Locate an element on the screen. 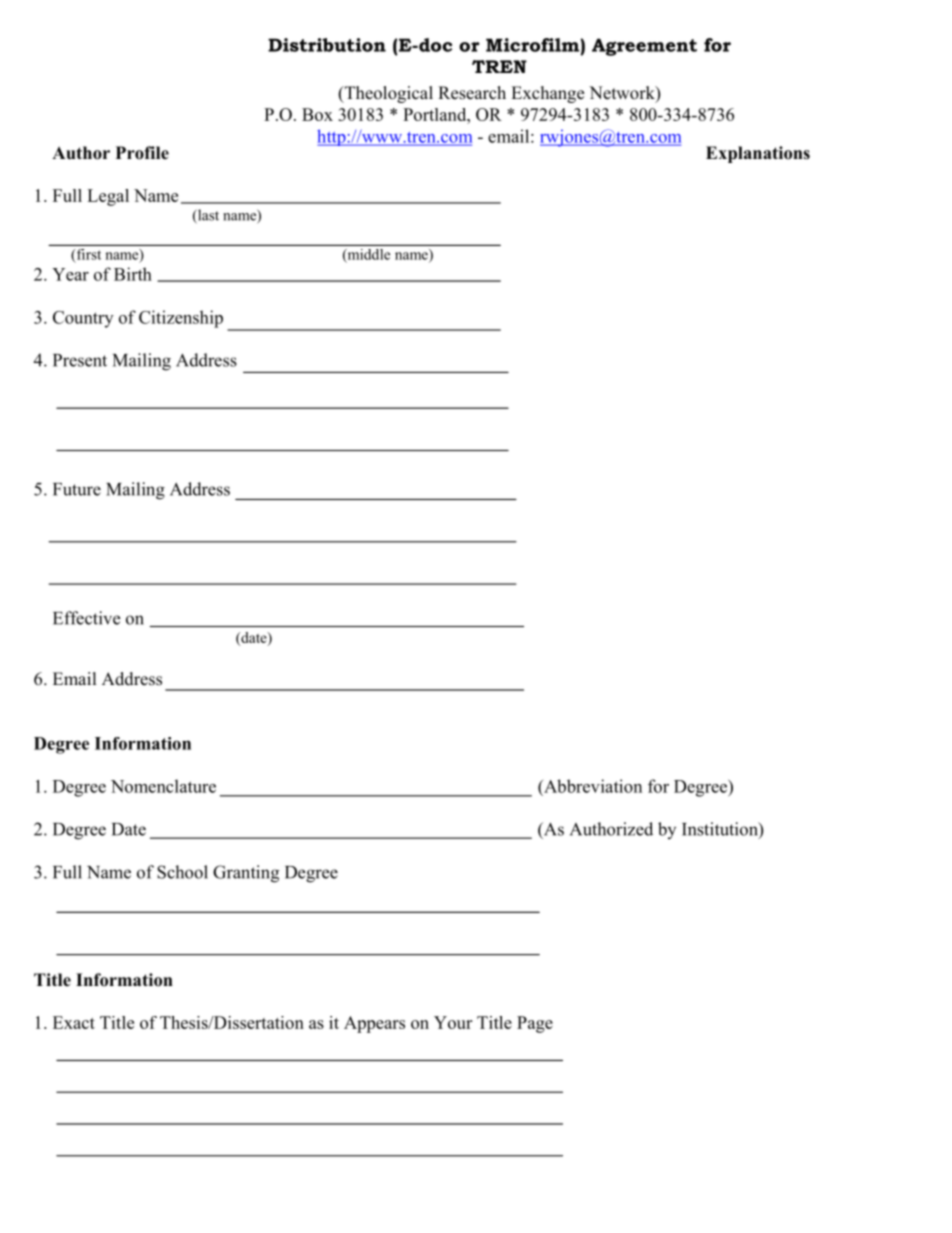 The image size is (952, 1233). Page is located at coordinates (535, 1024).
